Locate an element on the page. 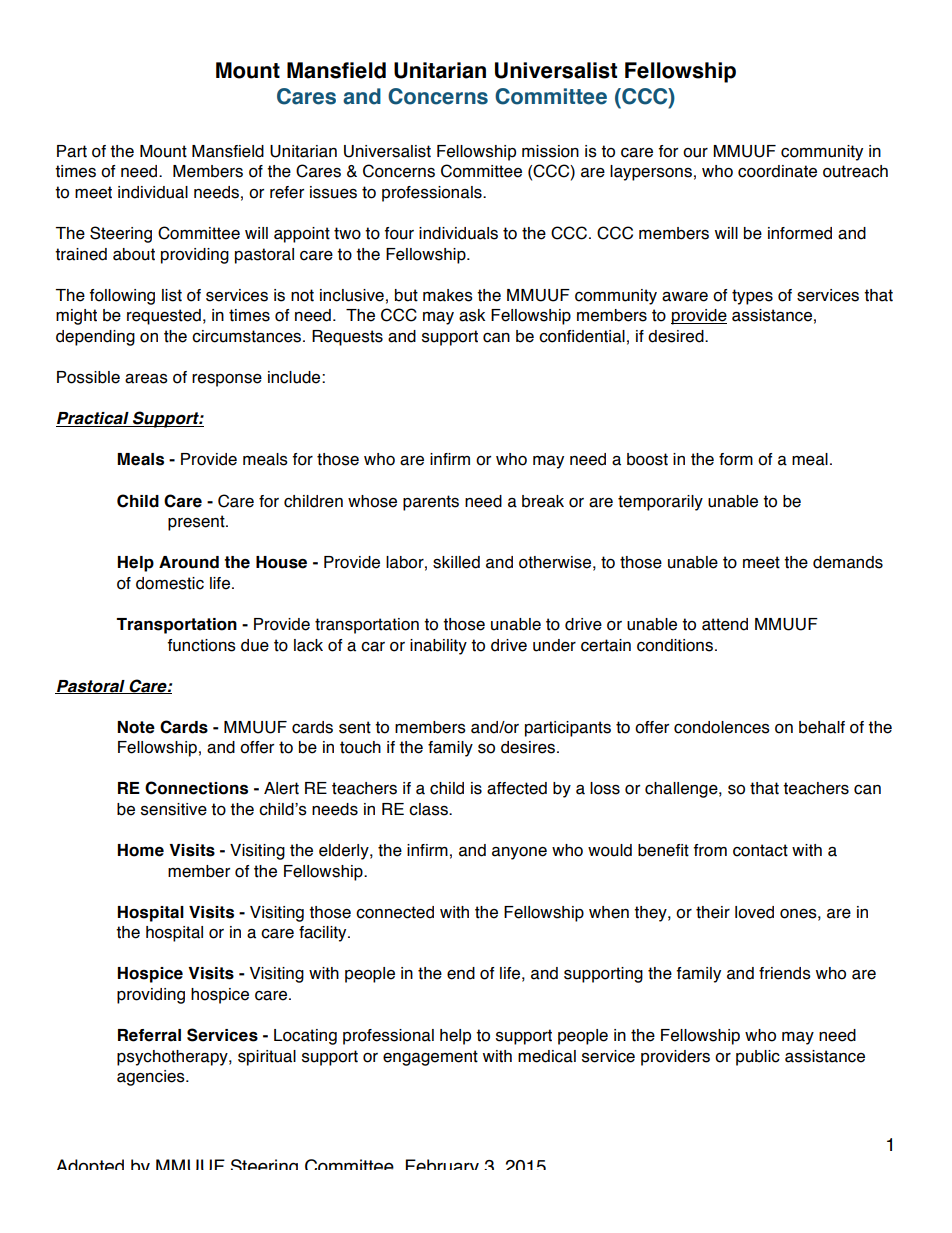 This document has height=1233, width=952. about is located at coordinates (134, 254).
